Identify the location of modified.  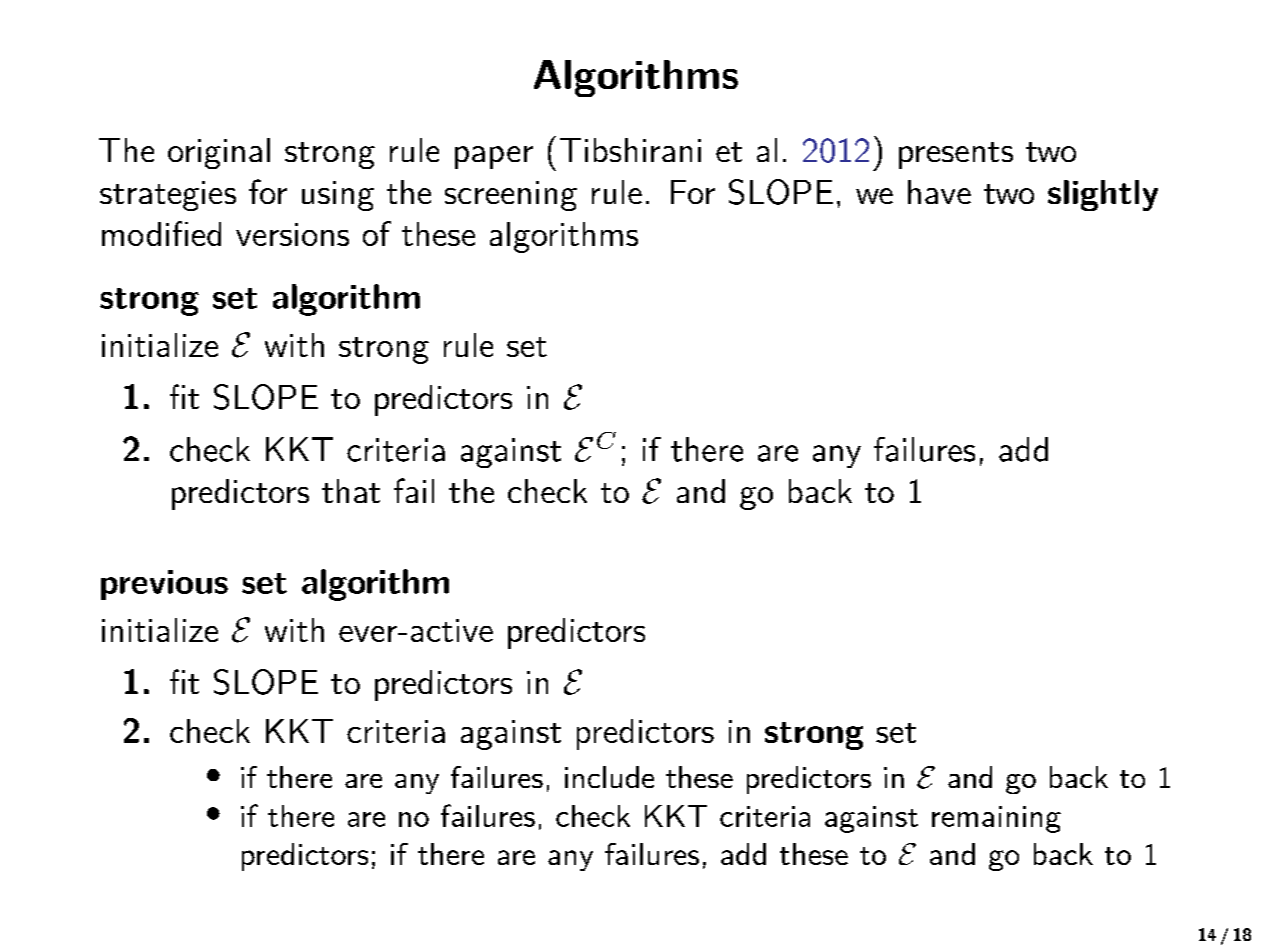
(161, 233).
